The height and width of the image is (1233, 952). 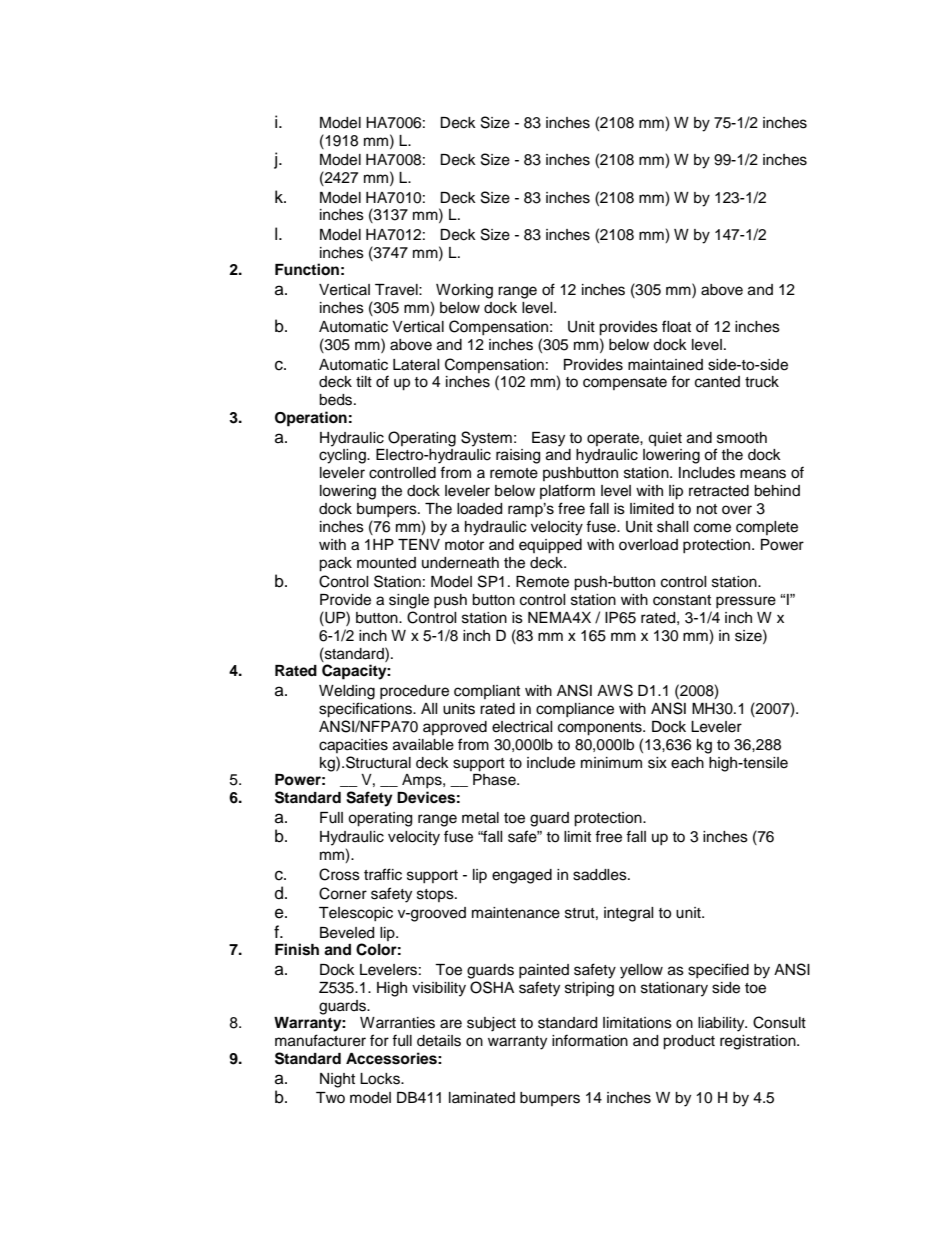 What do you see at coordinates (464, 291) in the image?
I see `Working` at bounding box center [464, 291].
